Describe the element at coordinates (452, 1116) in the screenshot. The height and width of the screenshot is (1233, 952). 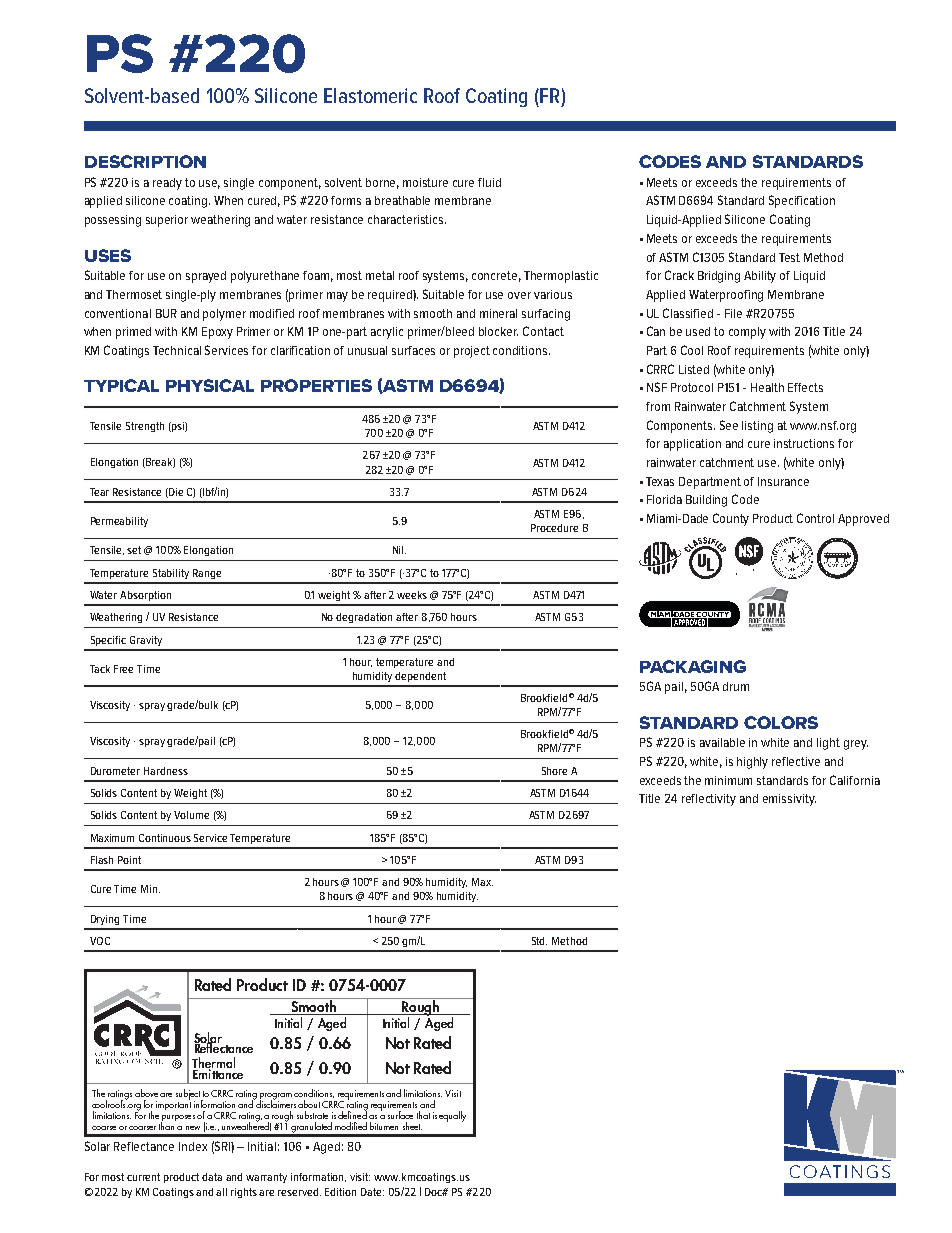
I see `equally` at that location.
